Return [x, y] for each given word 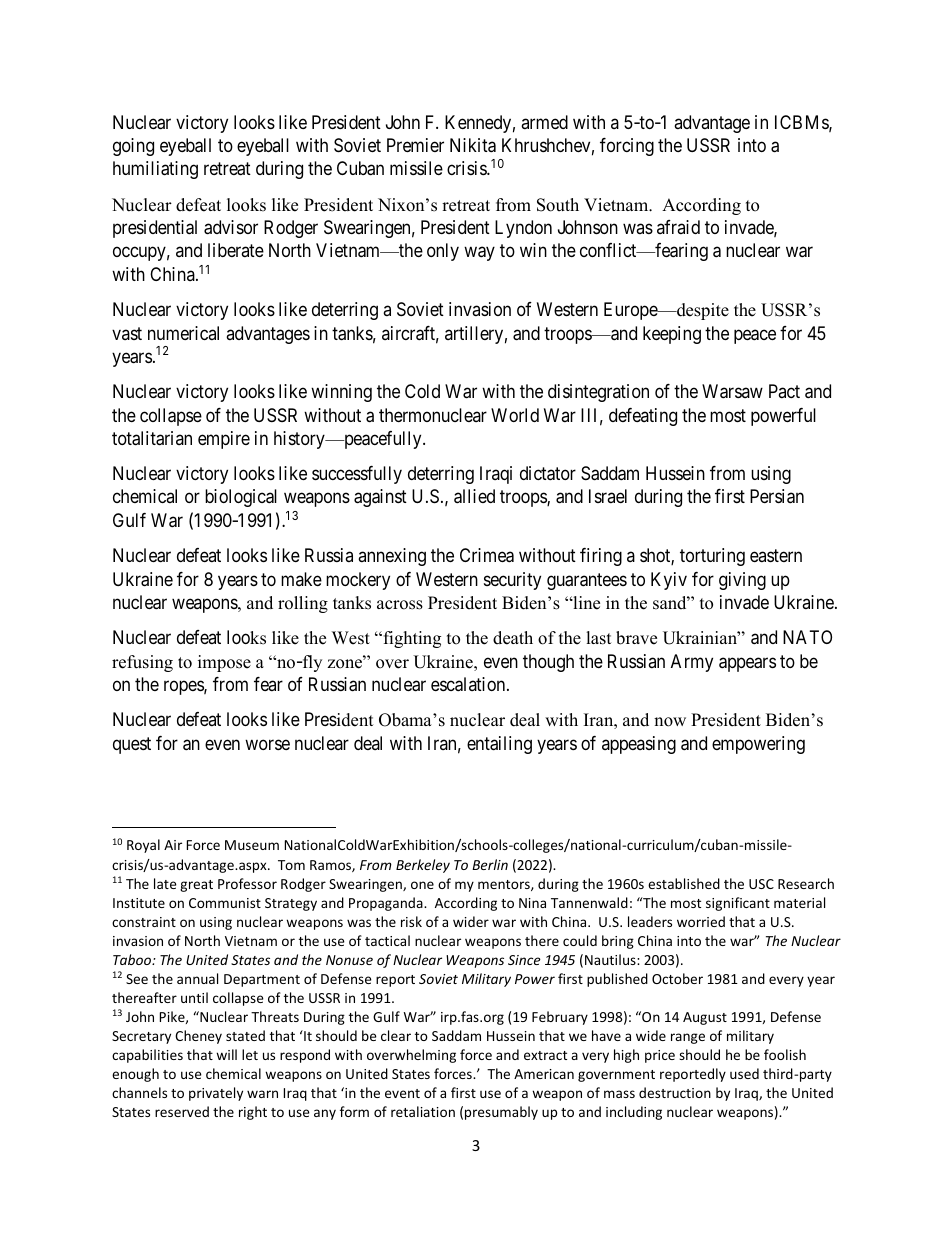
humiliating [155, 170]
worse [267, 744]
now [670, 722]
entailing [499, 745]
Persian [777, 496]
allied [474, 496]
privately [216, 1094]
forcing [627, 147]
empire [224, 440]
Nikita [473, 145]
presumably [501, 1113]
